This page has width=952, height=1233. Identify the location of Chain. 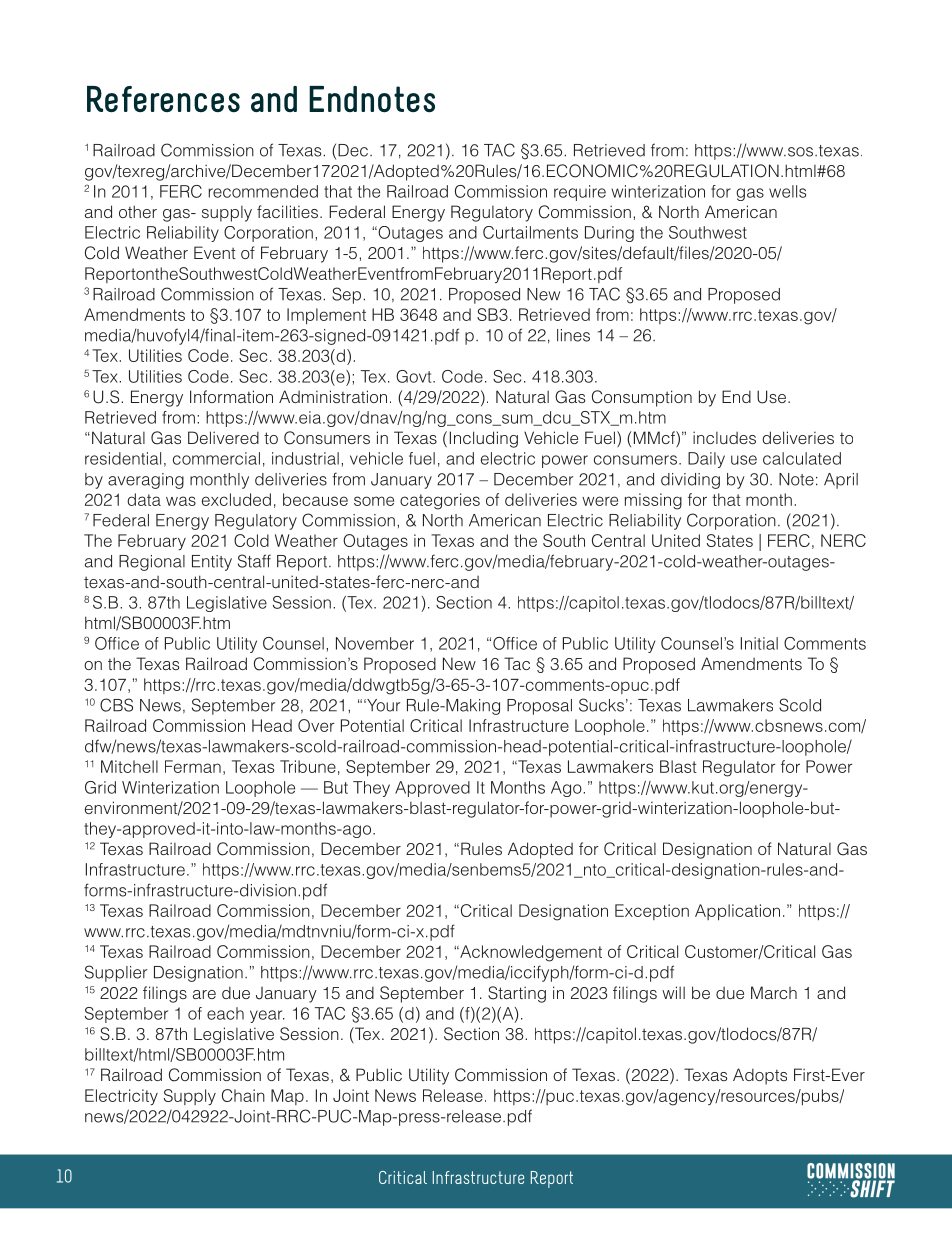
(243, 1095).
